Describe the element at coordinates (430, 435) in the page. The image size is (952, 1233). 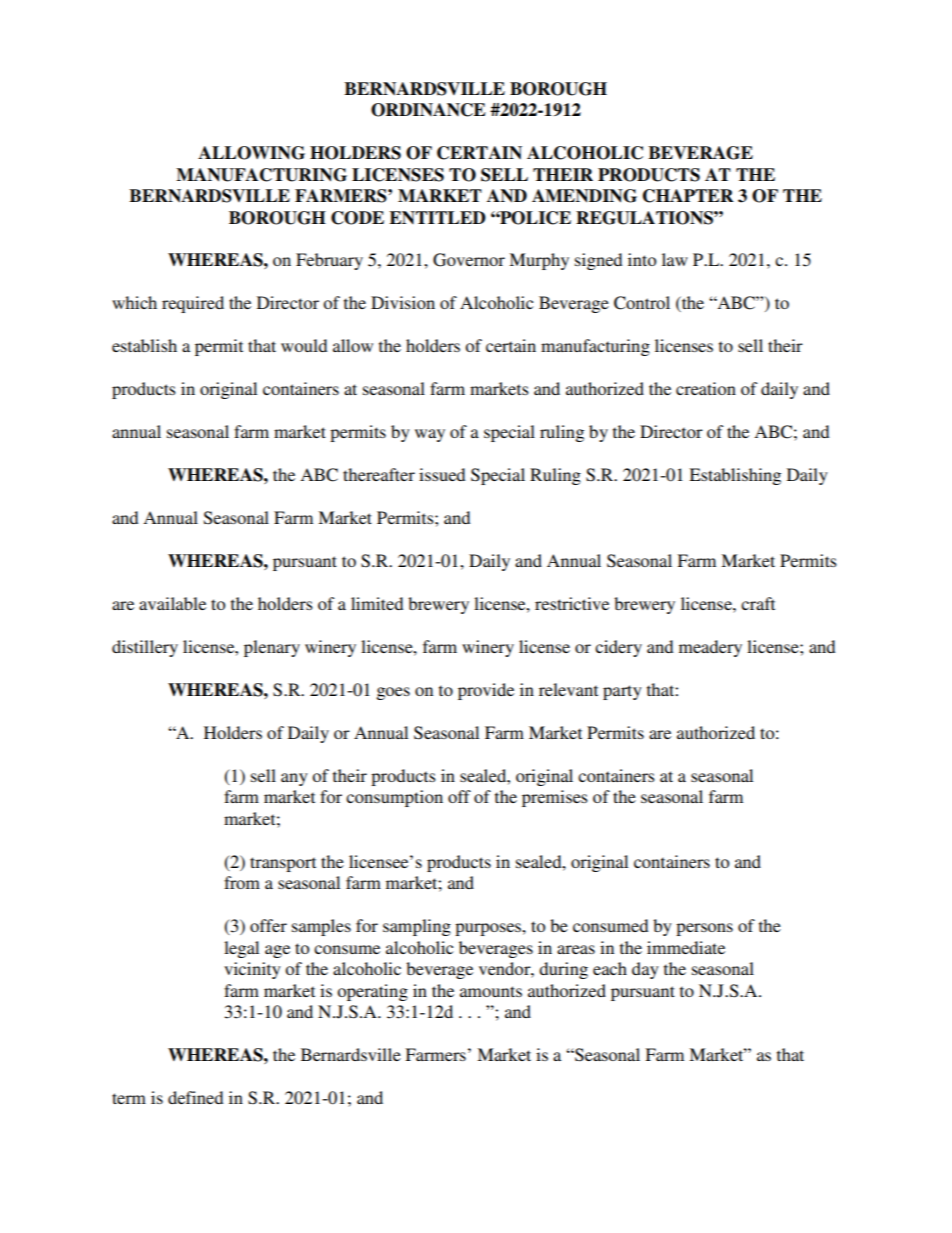
I see `way` at that location.
